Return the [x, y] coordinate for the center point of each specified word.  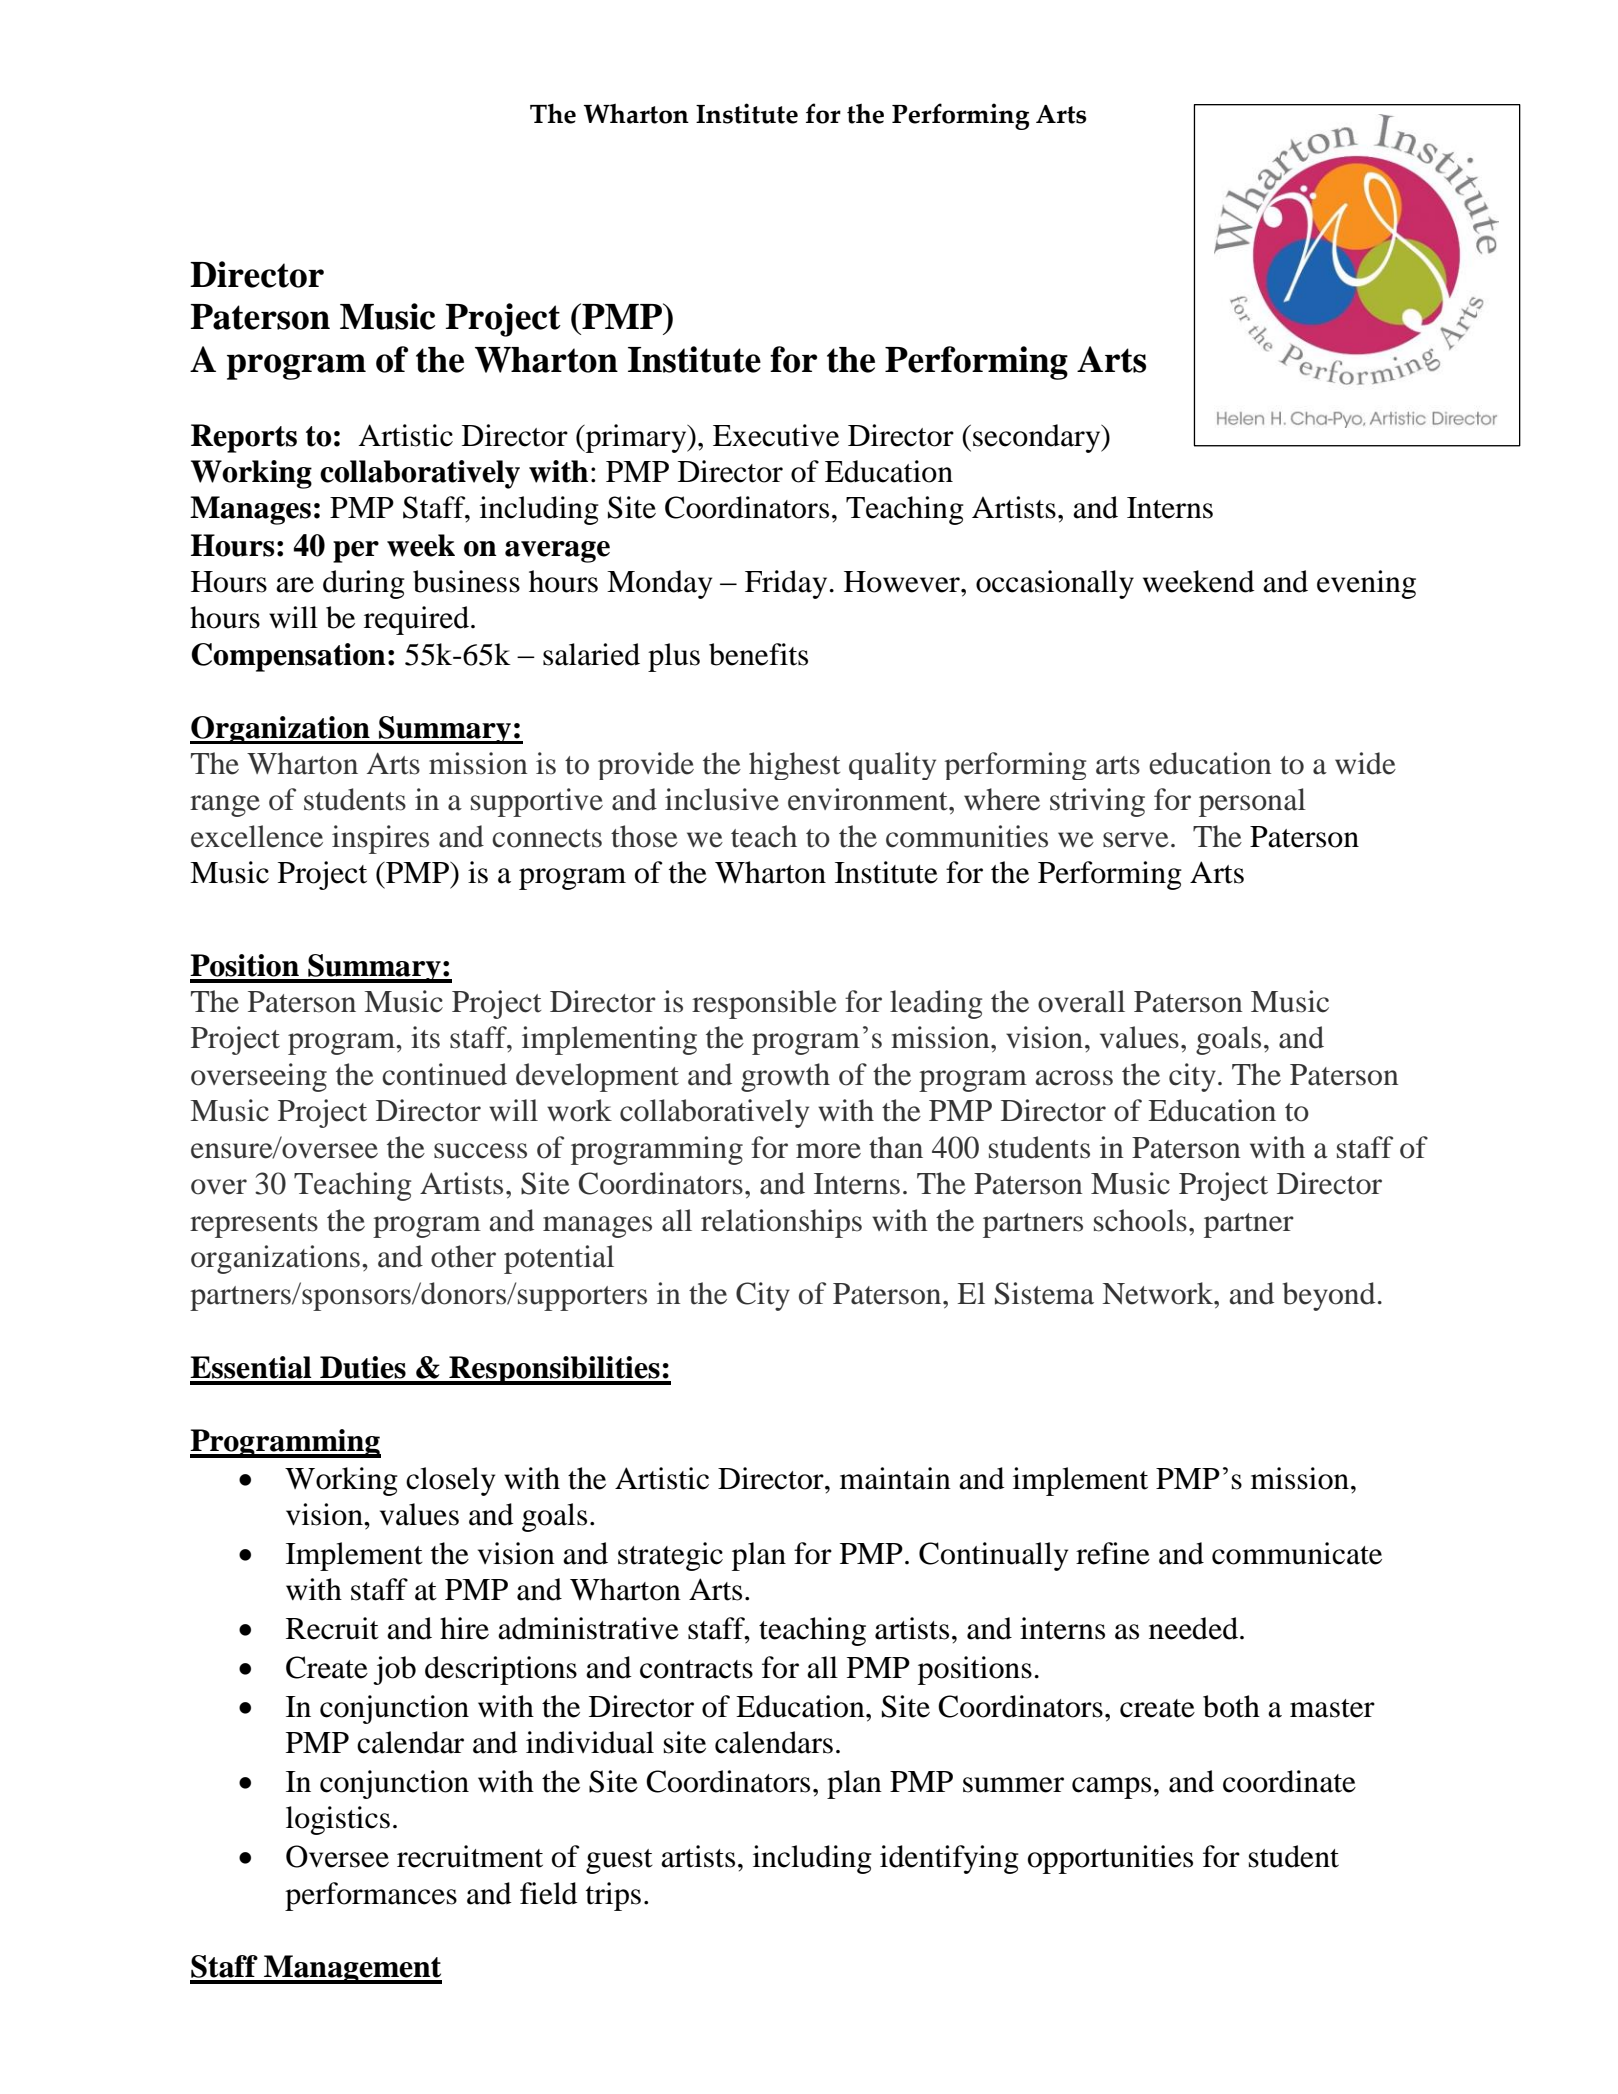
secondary [1038, 438]
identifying [949, 1859]
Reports [244, 438]
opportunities [1110, 1859]
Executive [776, 435]
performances [371, 1896]
